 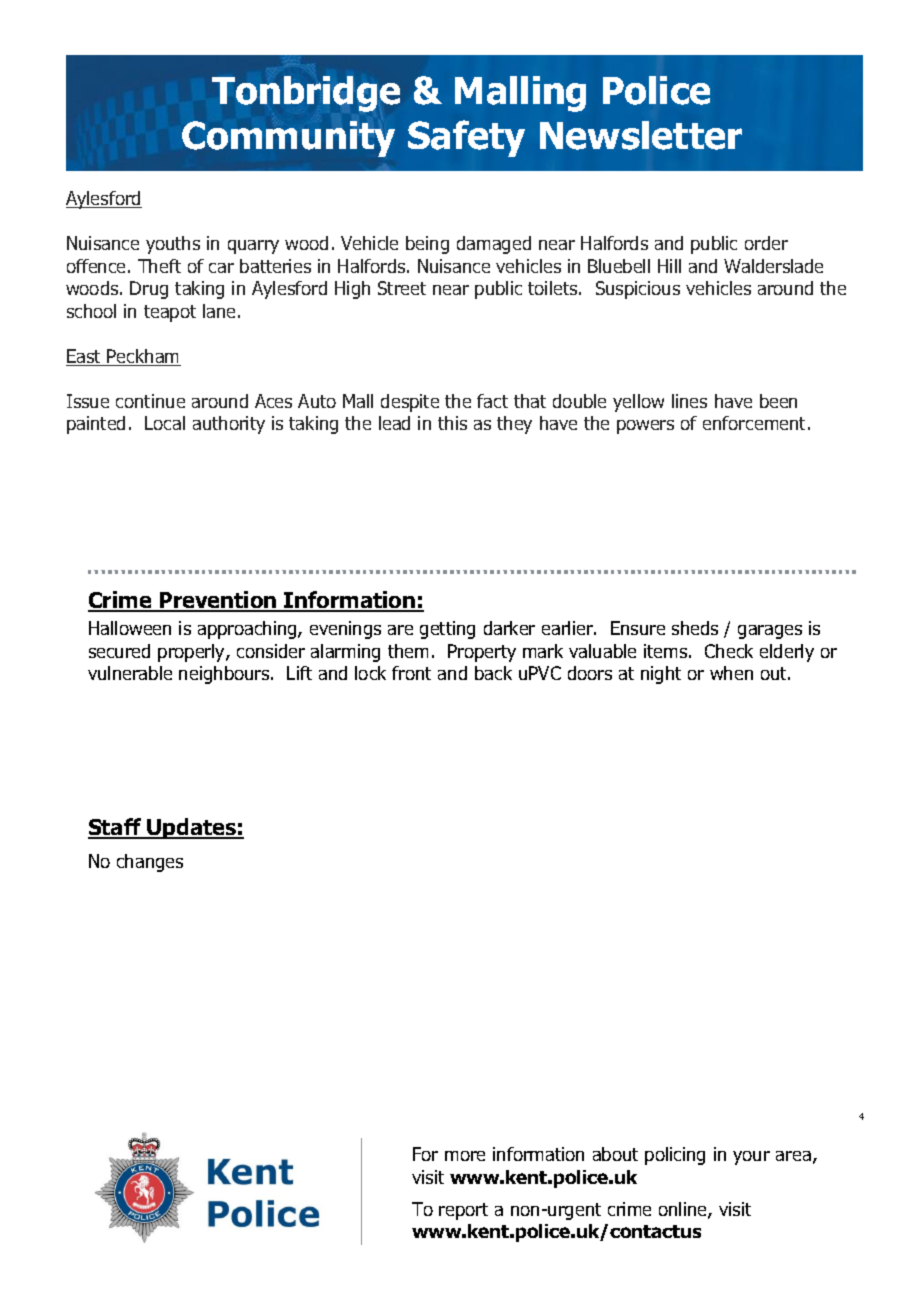 What do you see at coordinates (729, 651) in the screenshot?
I see `Check` at bounding box center [729, 651].
